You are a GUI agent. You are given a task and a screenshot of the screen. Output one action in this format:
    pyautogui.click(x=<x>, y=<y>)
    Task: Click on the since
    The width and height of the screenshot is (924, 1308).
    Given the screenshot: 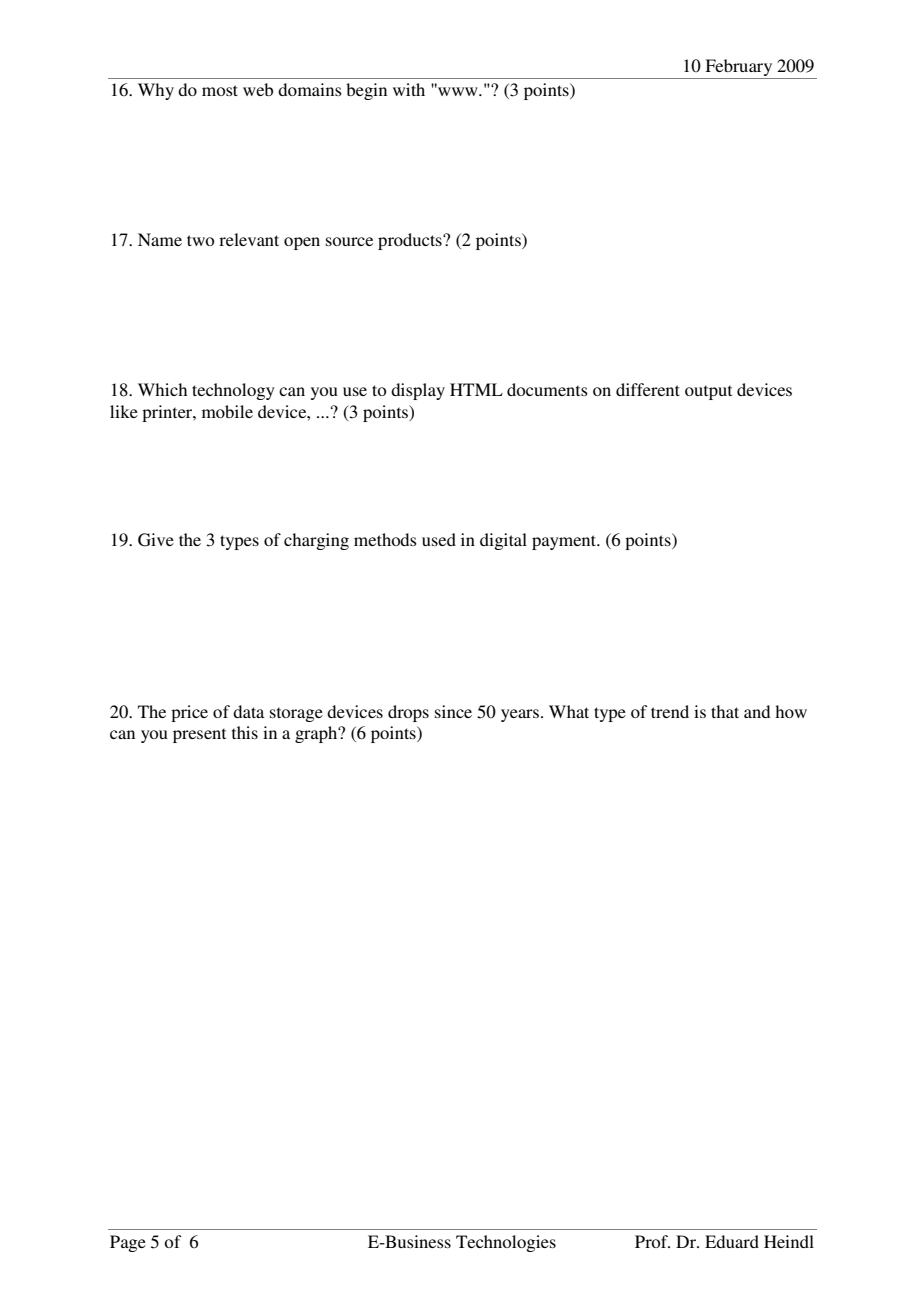 What is the action you would take?
    pyautogui.click(x=453, y=711)
